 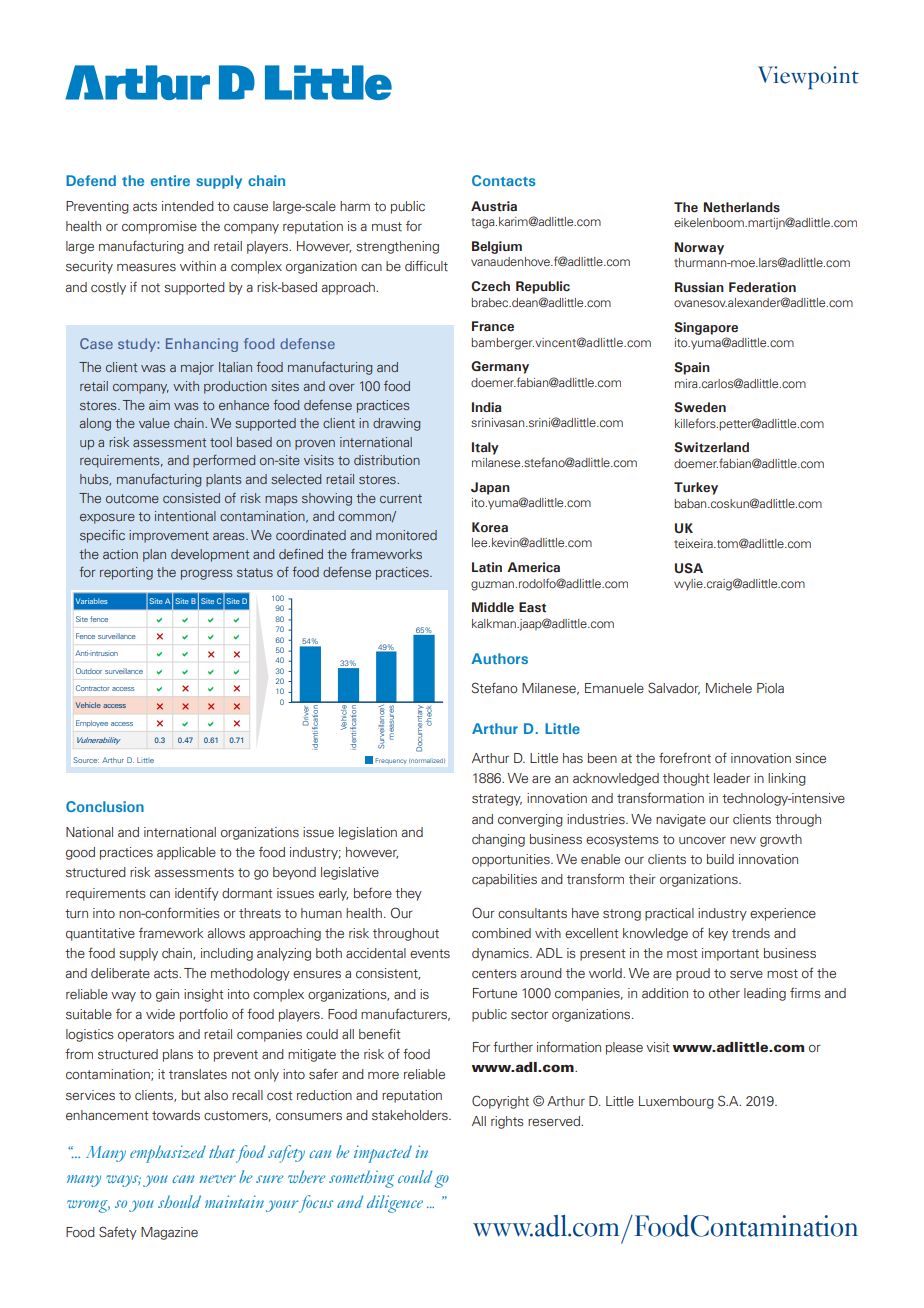 What do you see at coordinates (170, 180) in the page?
I see `entire` at bounding box center [170, 180].
